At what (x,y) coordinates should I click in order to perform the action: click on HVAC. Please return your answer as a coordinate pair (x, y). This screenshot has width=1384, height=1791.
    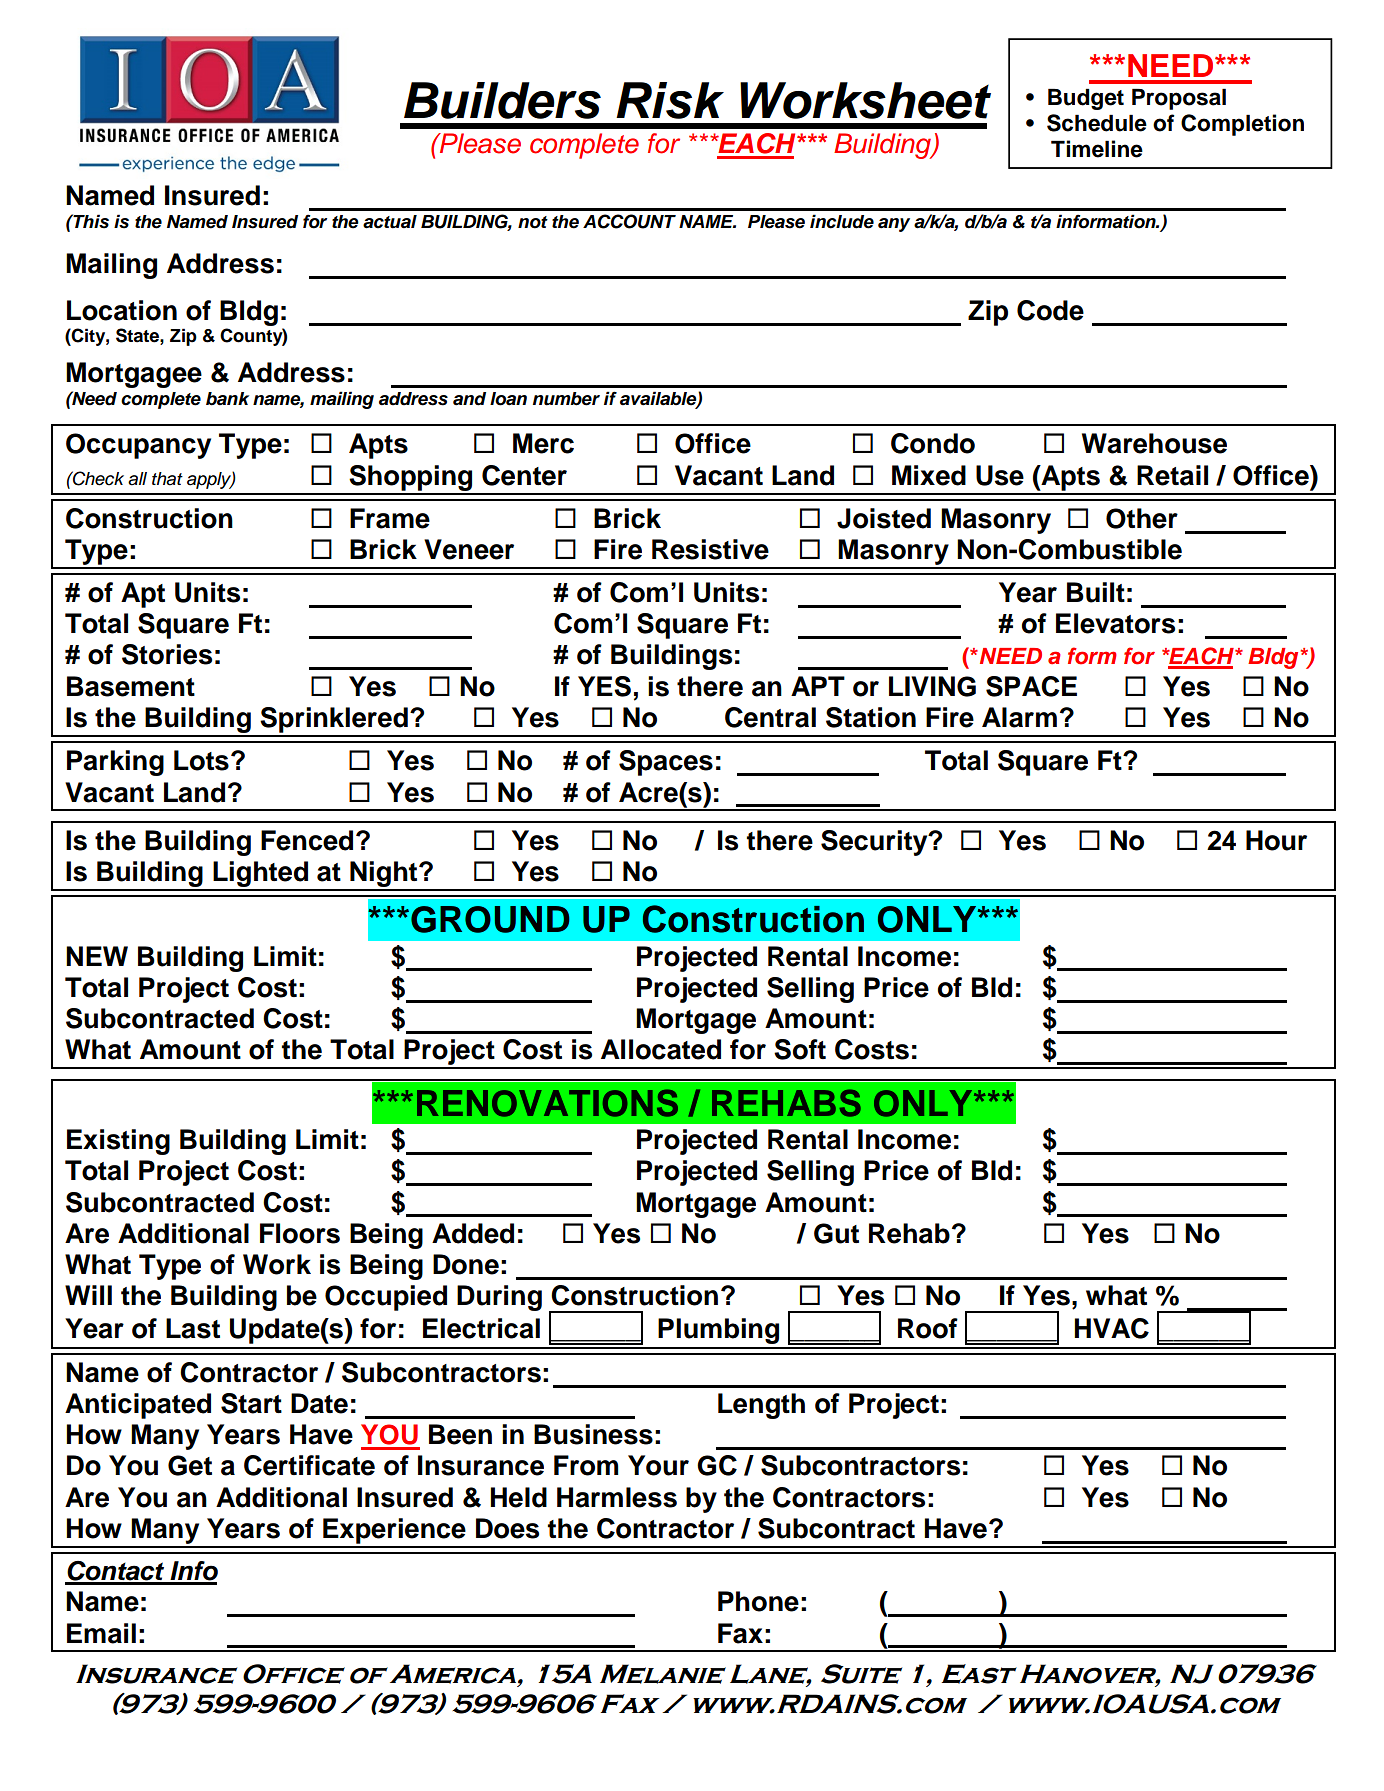
    Looking at the image, I should click on (1111, 1328).
